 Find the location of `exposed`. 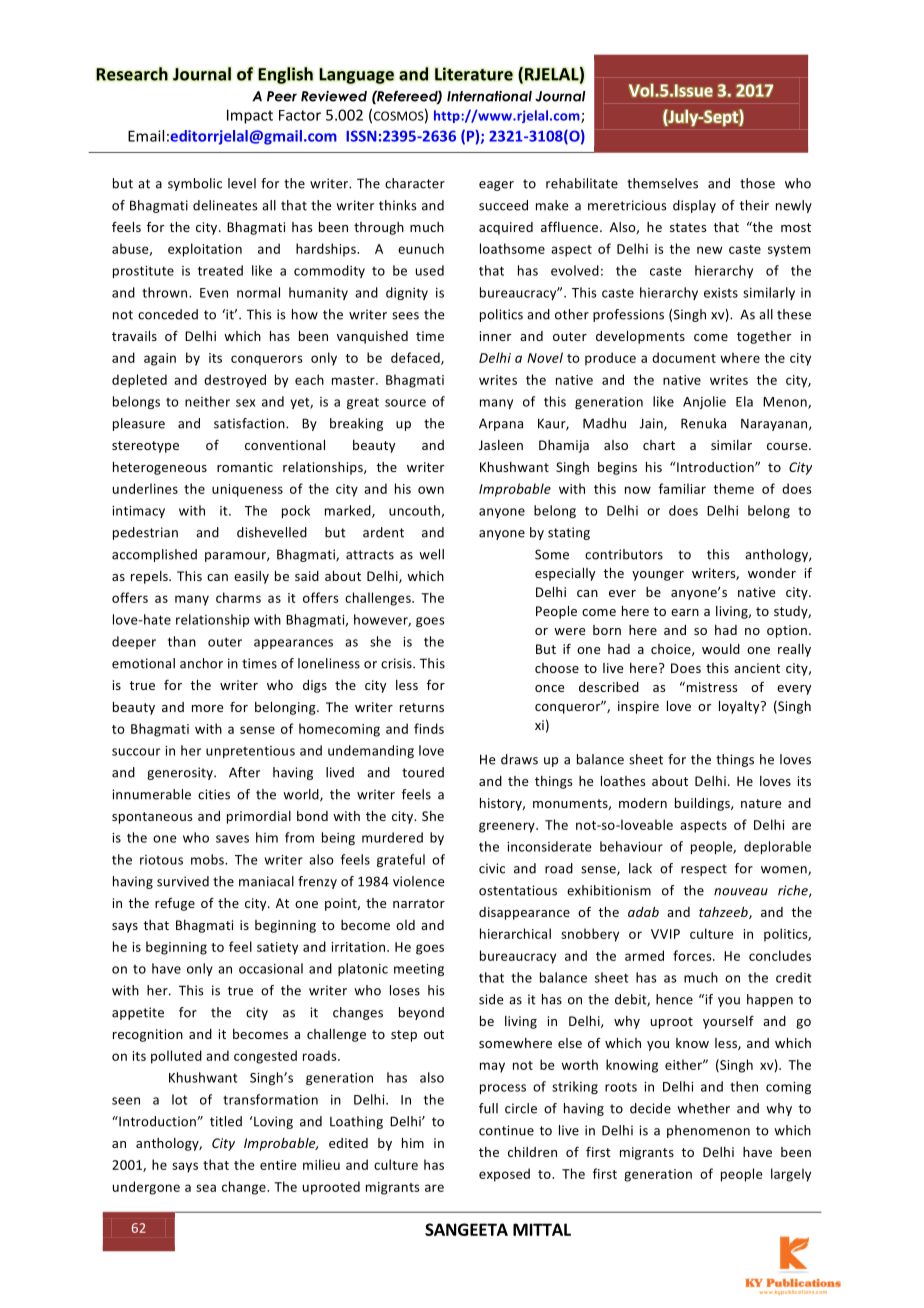

exposed is located at coordinates (504, 1175).
